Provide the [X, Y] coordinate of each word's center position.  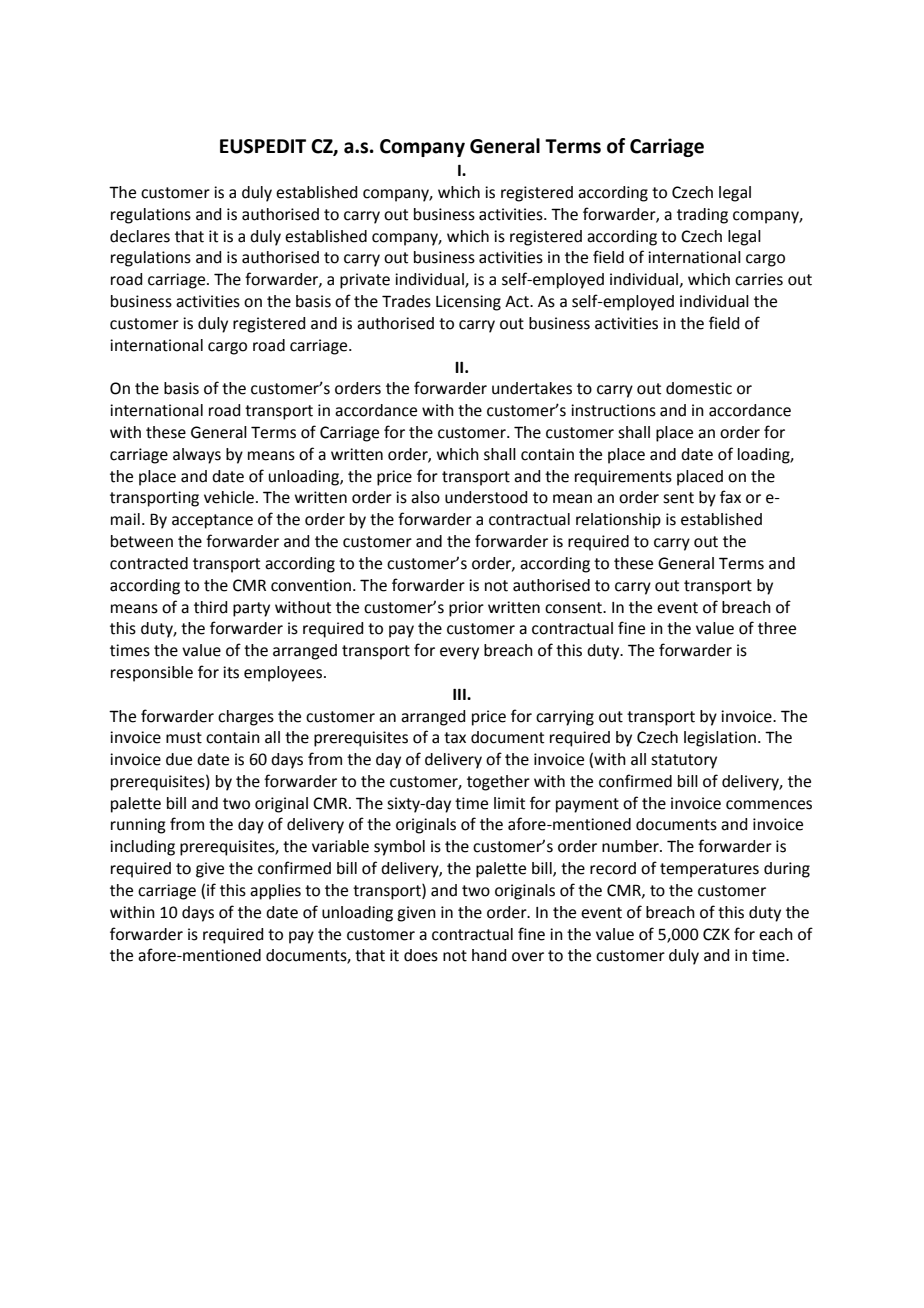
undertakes [532, 388]
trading [702, 216]
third [210, 607]
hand [489, 955]
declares [140, 236]
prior [466, 609]
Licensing [468, 303]
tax [455, 738]
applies [275, 892]
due [179, 759]
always [197, 456]
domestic [699, 388]
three [777, 628]
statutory [684, 761]
